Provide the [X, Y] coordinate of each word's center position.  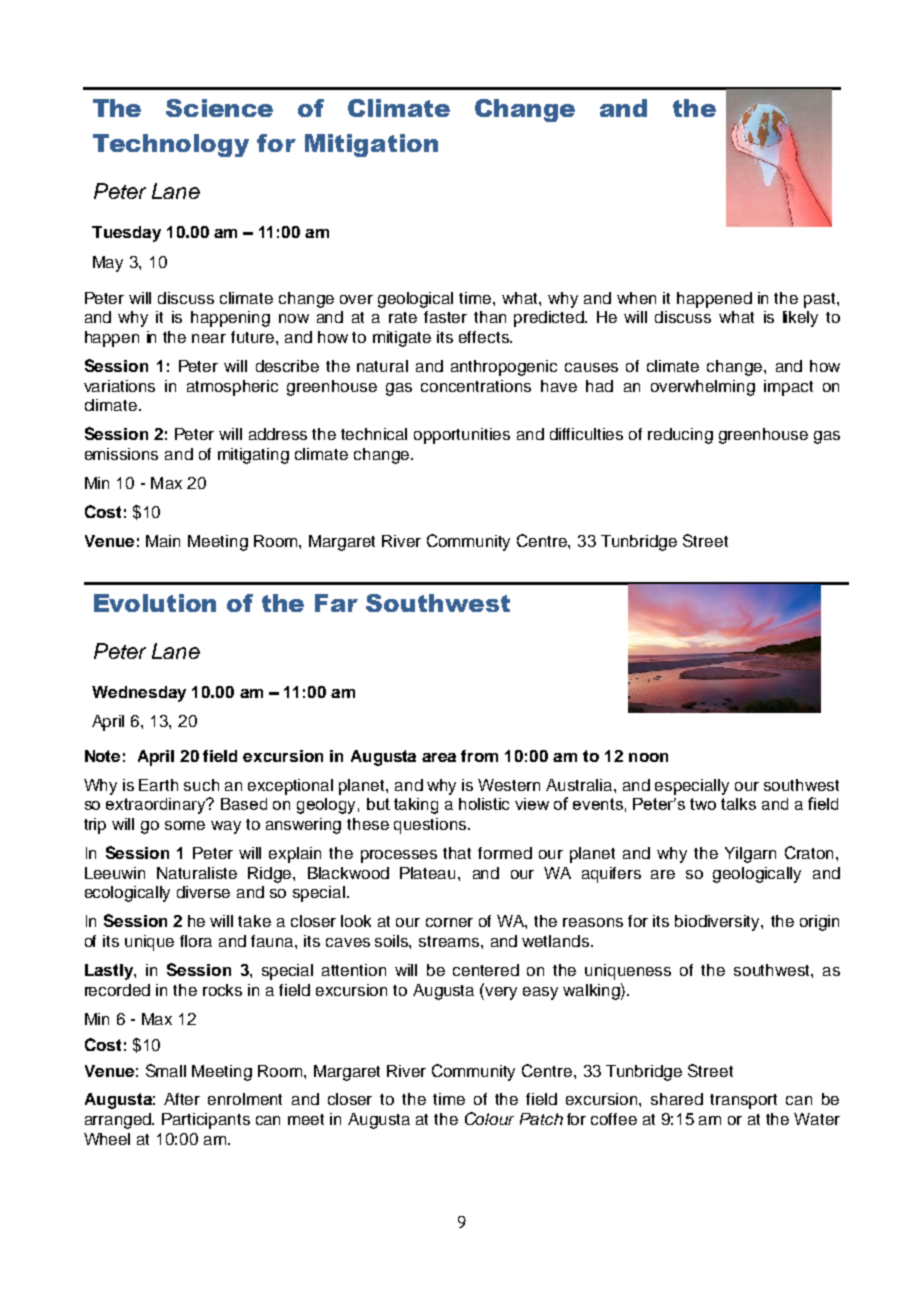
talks [738, 804]
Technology [171, 145]
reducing [680, 436]
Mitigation [371, 145]
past [821, 300]
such [201, 785]
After [182, 1099]
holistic [484, 804]
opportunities [462, 436]
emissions [121, 454]
